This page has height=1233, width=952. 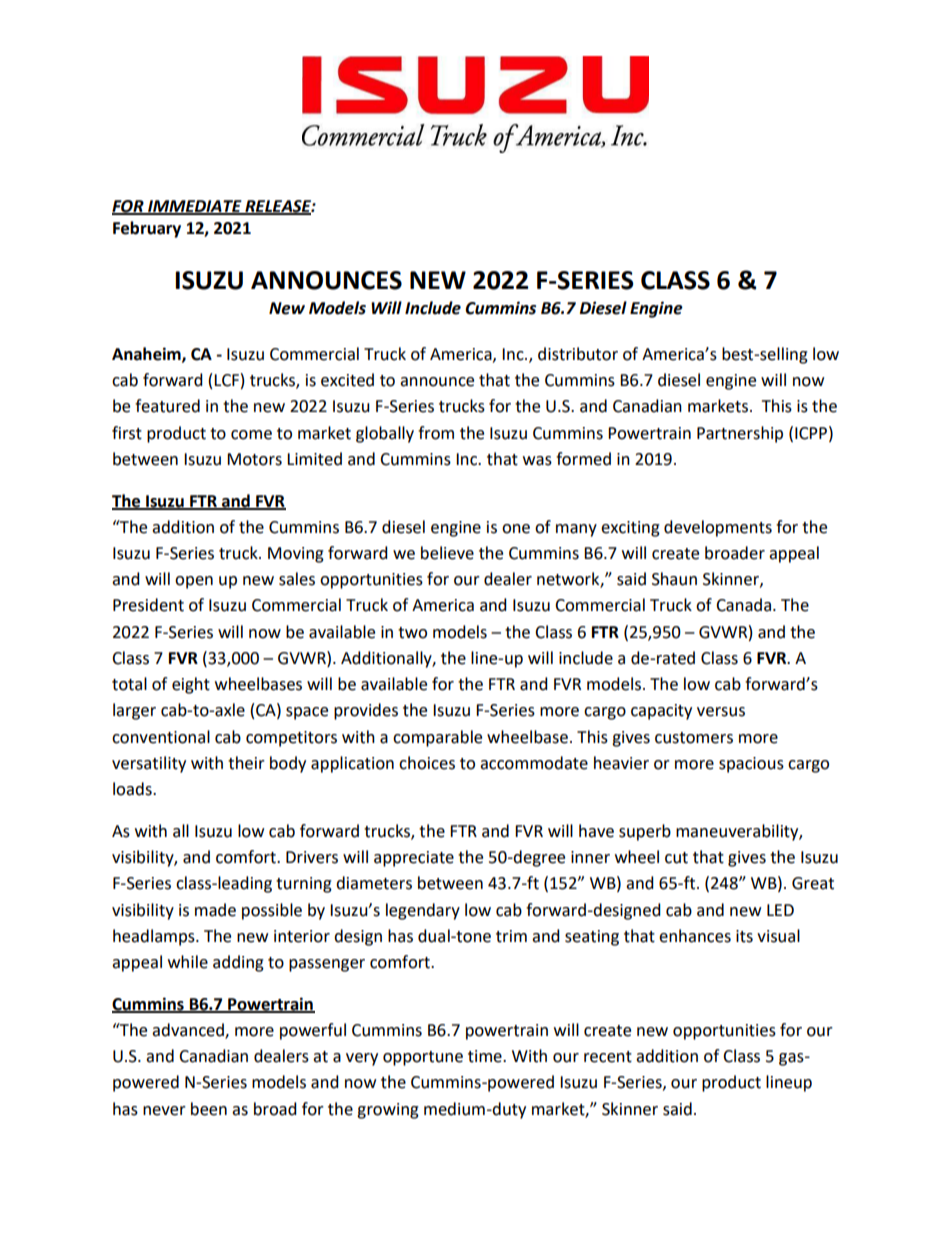 I want to click on been, so click(x=209, y=1109).
